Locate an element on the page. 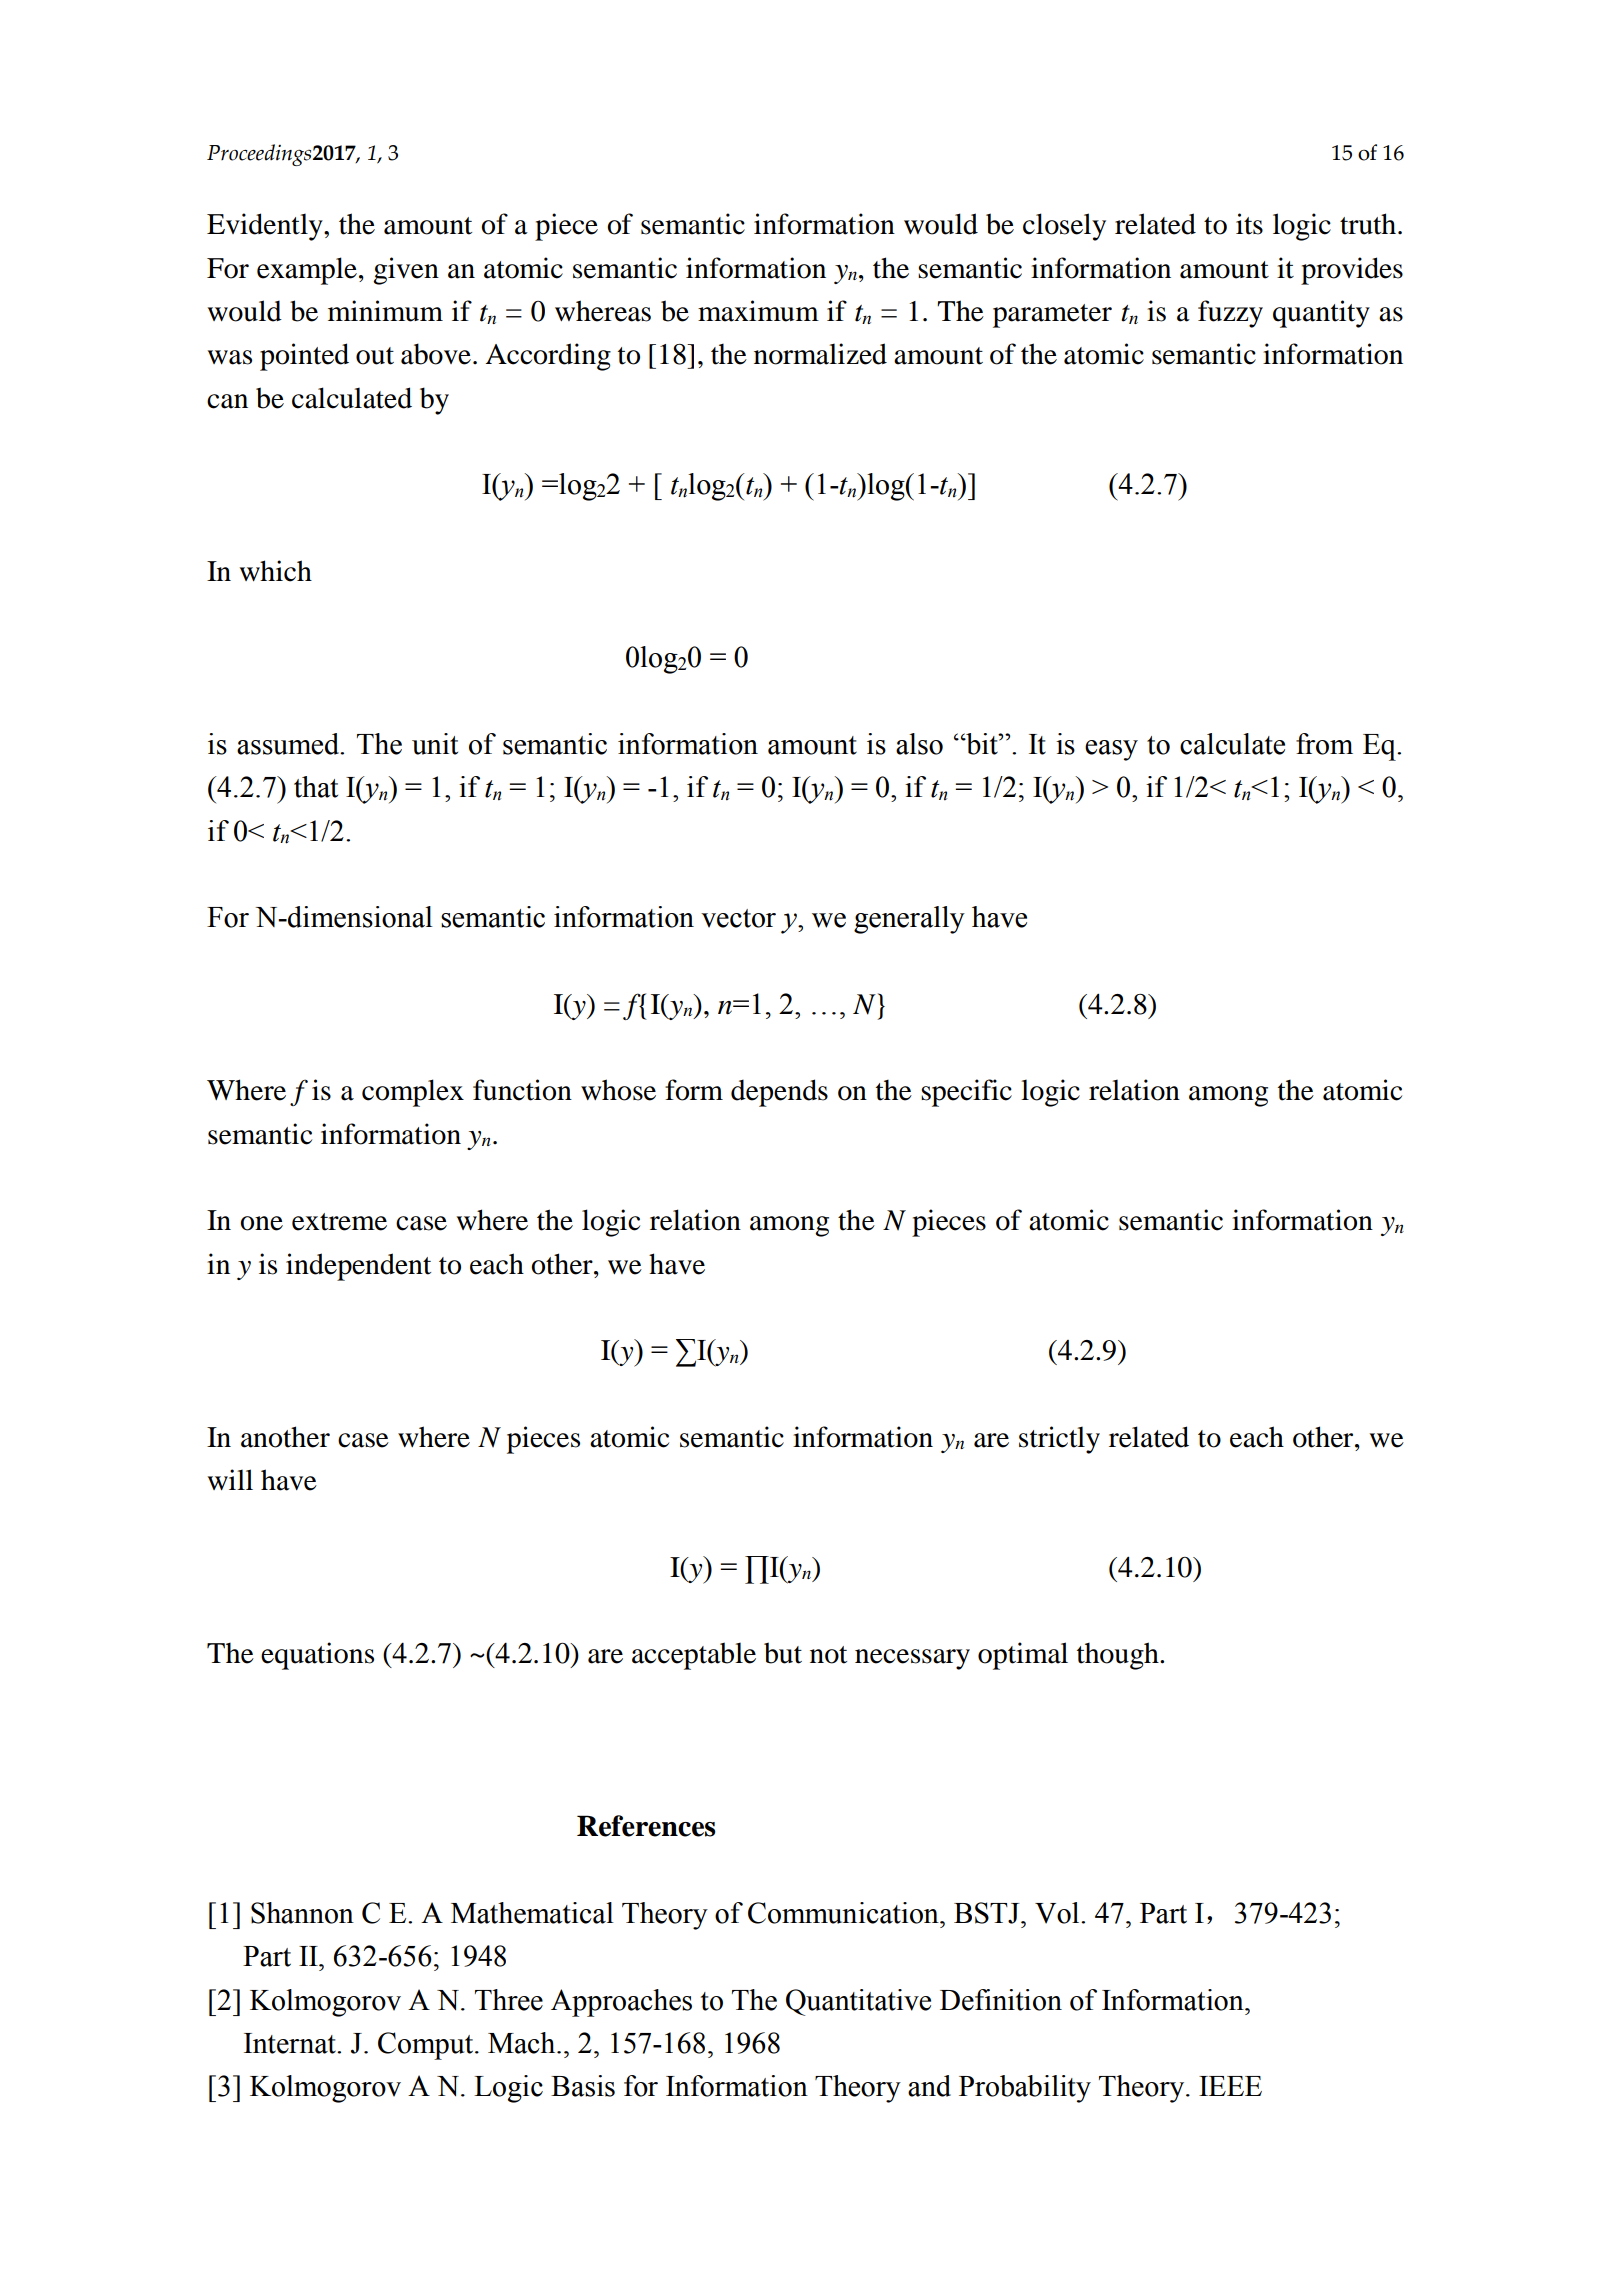  Quantitative is located at coordinates (858, 2002).
